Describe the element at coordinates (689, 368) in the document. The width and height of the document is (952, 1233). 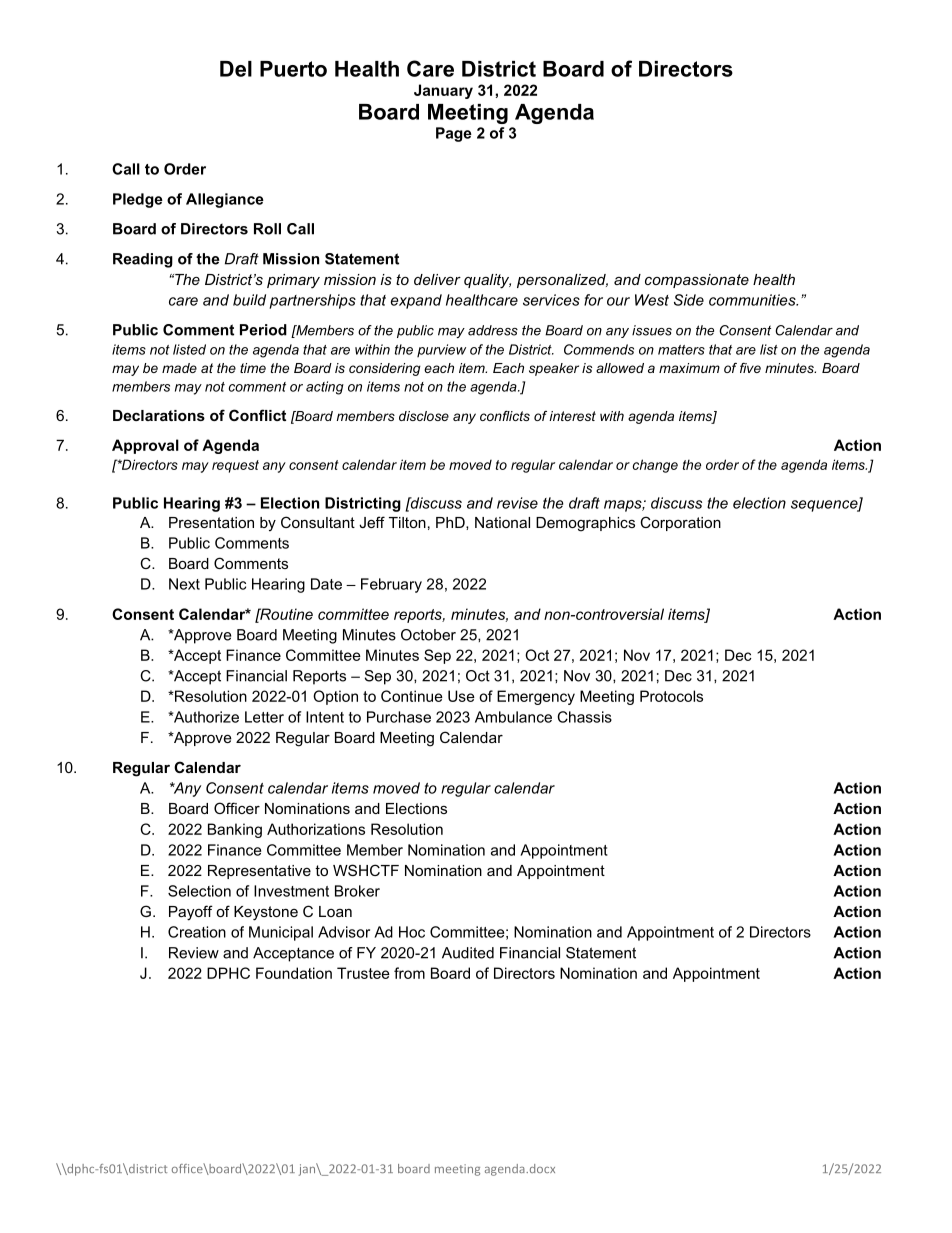
I see `maximum` at that location.
